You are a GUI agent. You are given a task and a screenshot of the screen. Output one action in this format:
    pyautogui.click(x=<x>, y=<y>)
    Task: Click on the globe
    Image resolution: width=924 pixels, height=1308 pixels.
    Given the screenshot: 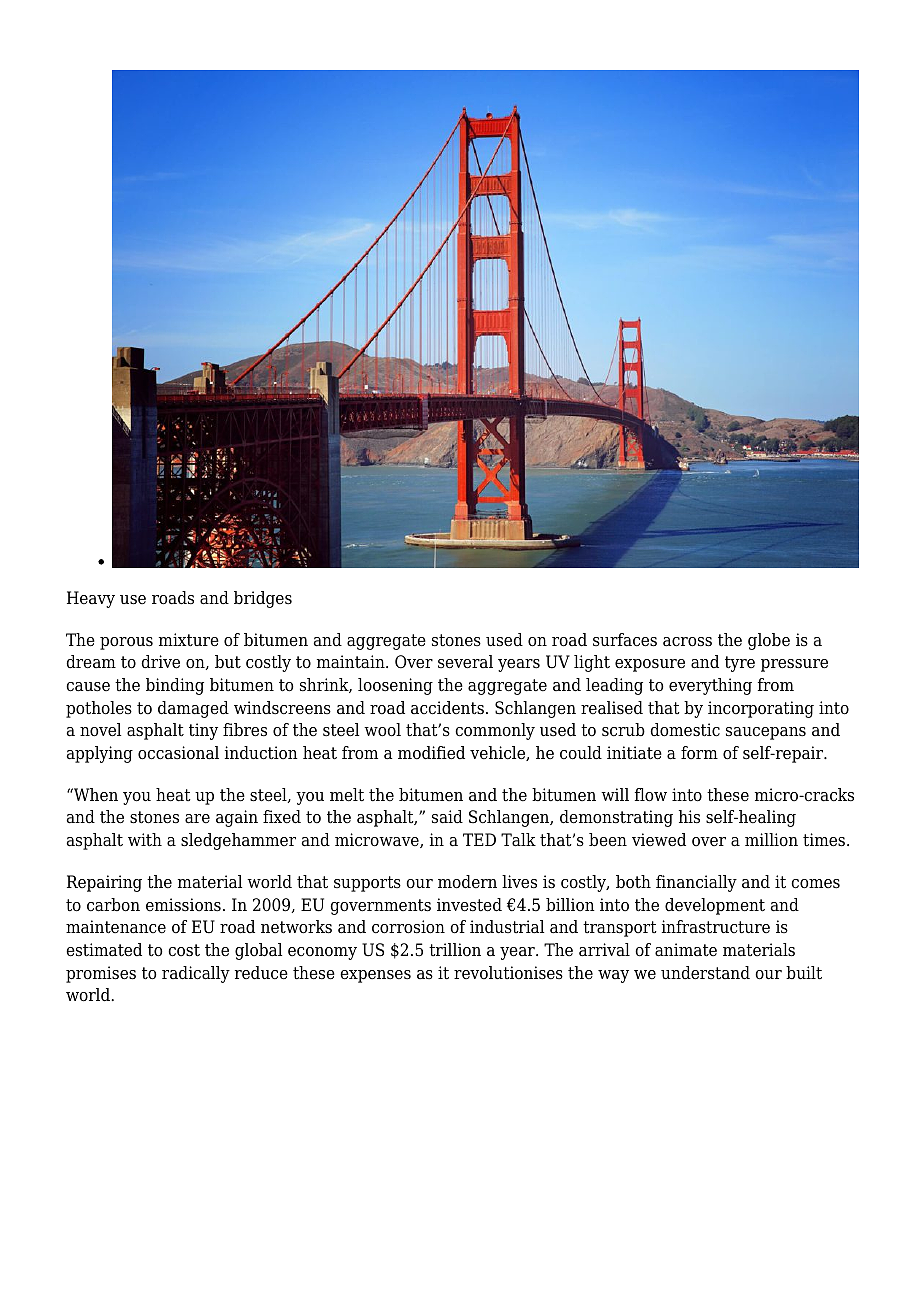 What is the action you would take?
    pyautogui.click(x=769, y=641)
